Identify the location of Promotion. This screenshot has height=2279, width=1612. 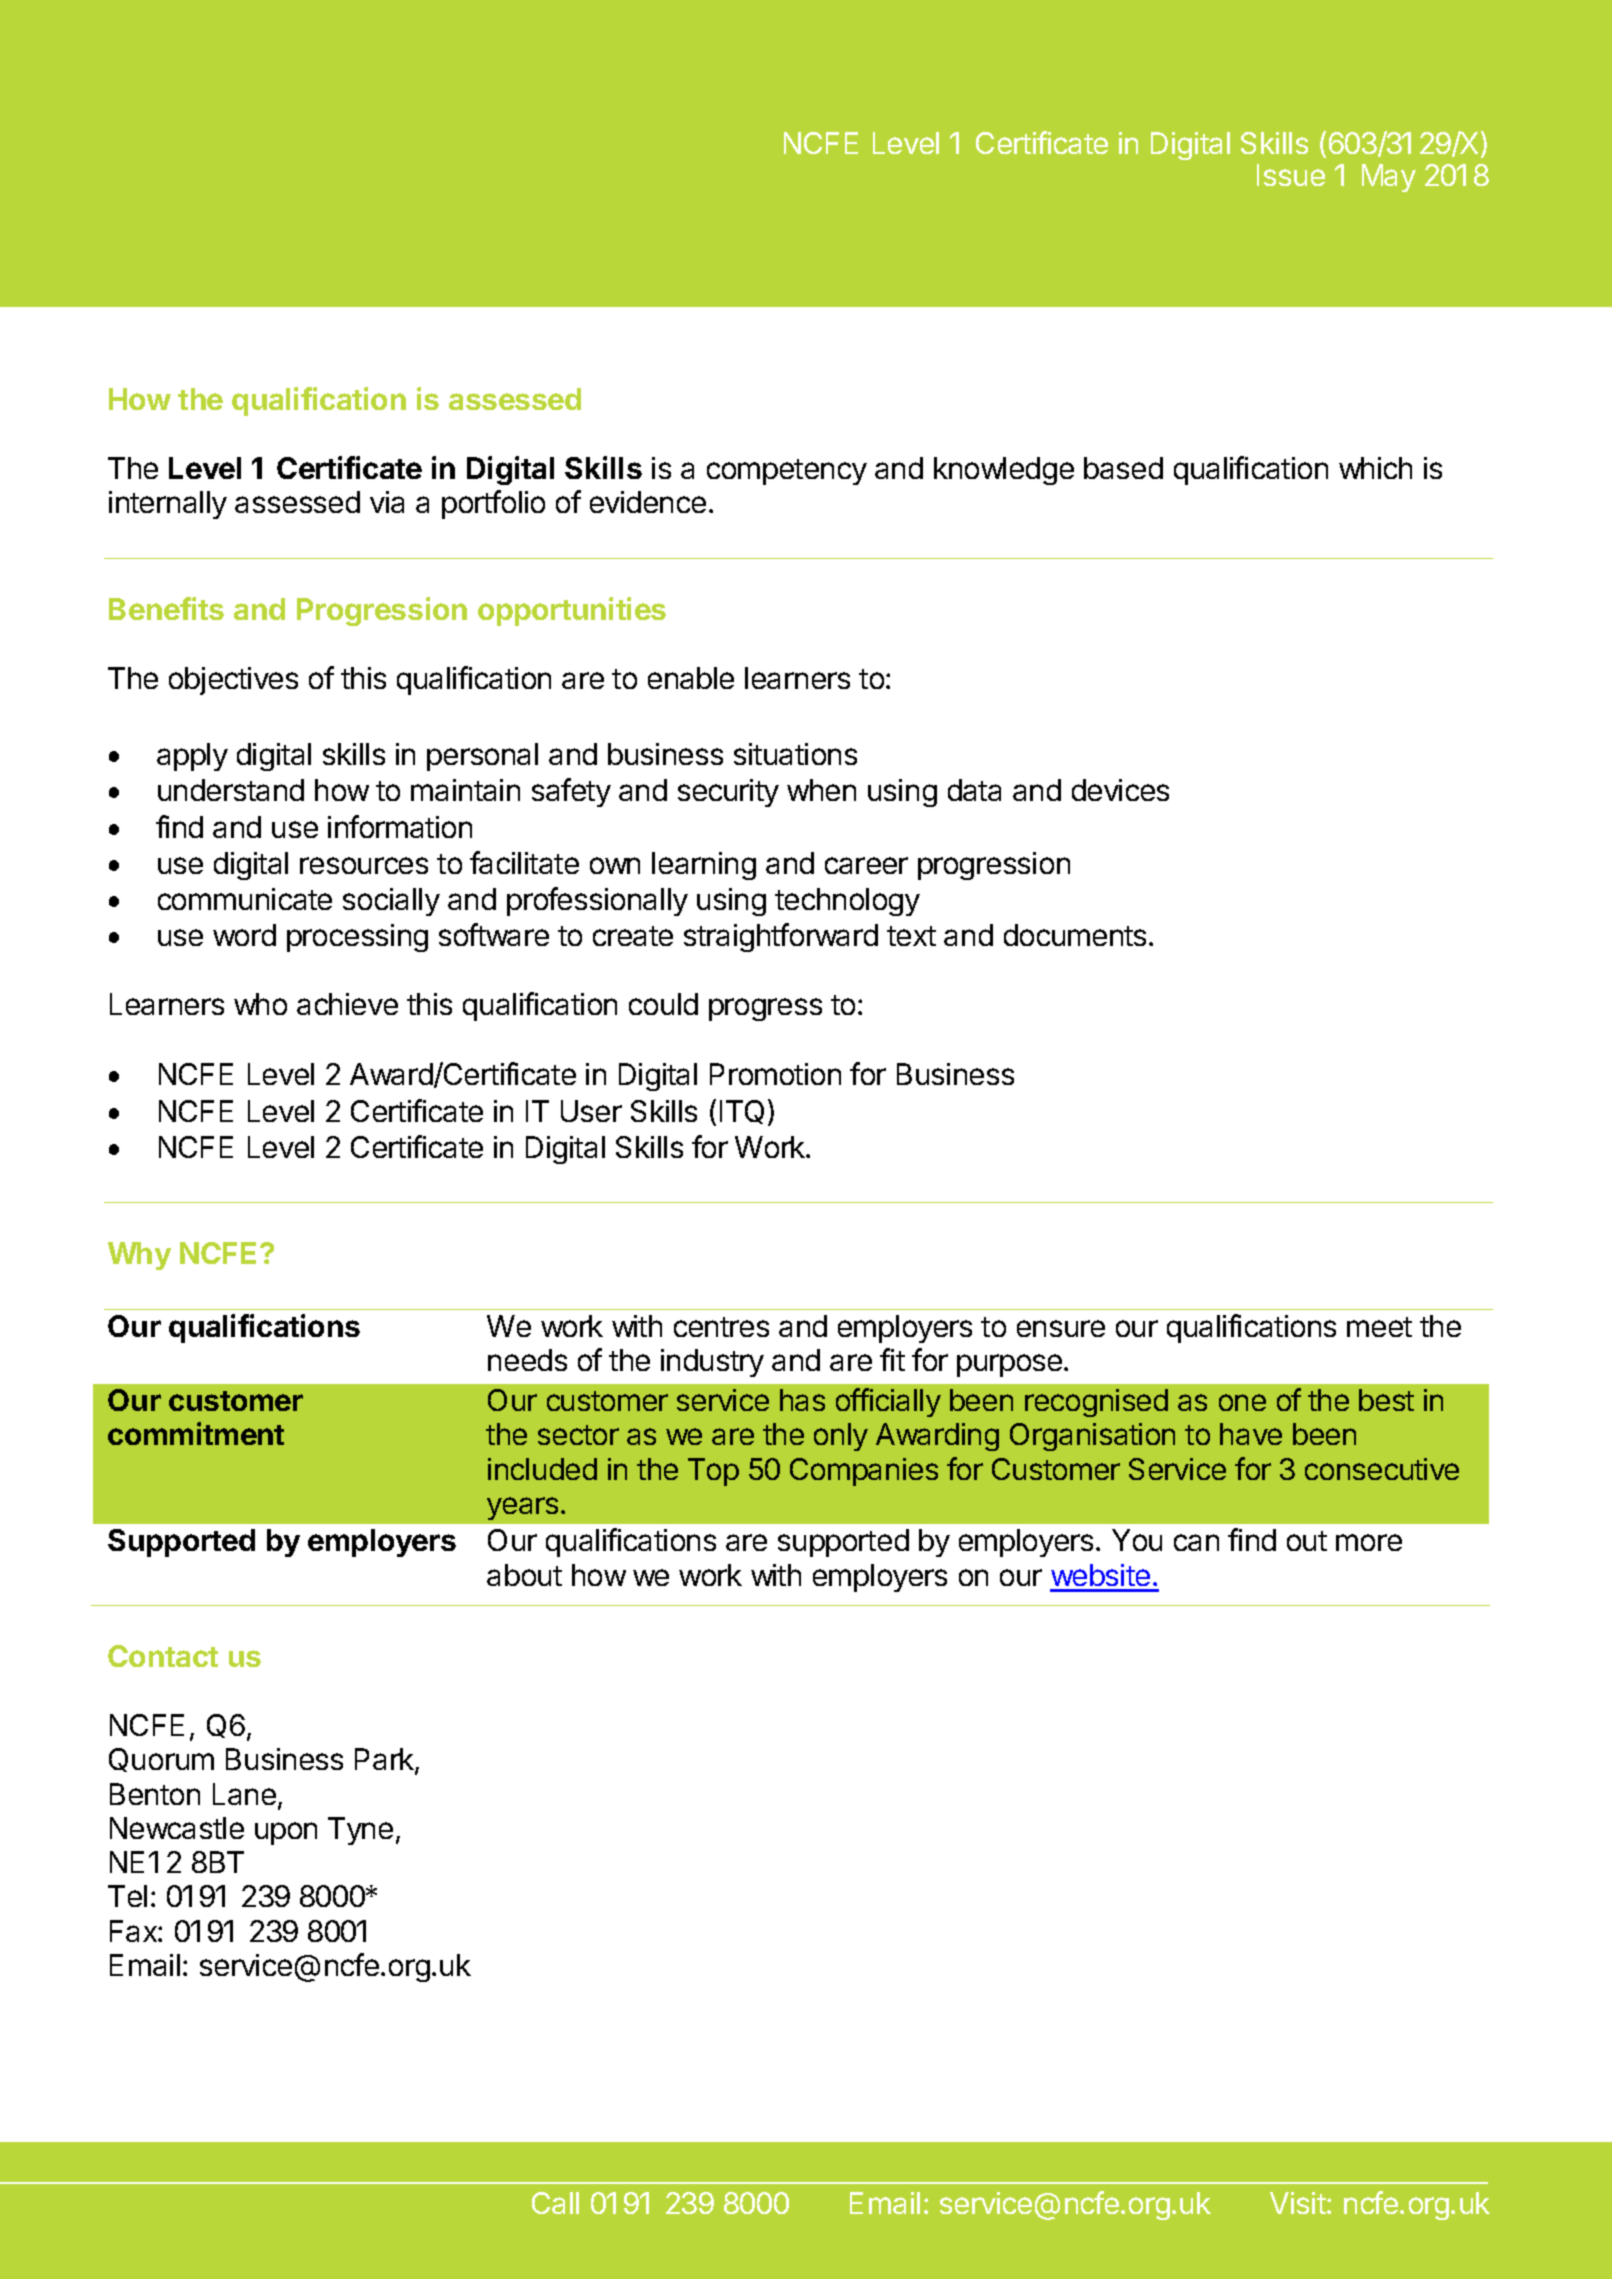
(775, 1074).
